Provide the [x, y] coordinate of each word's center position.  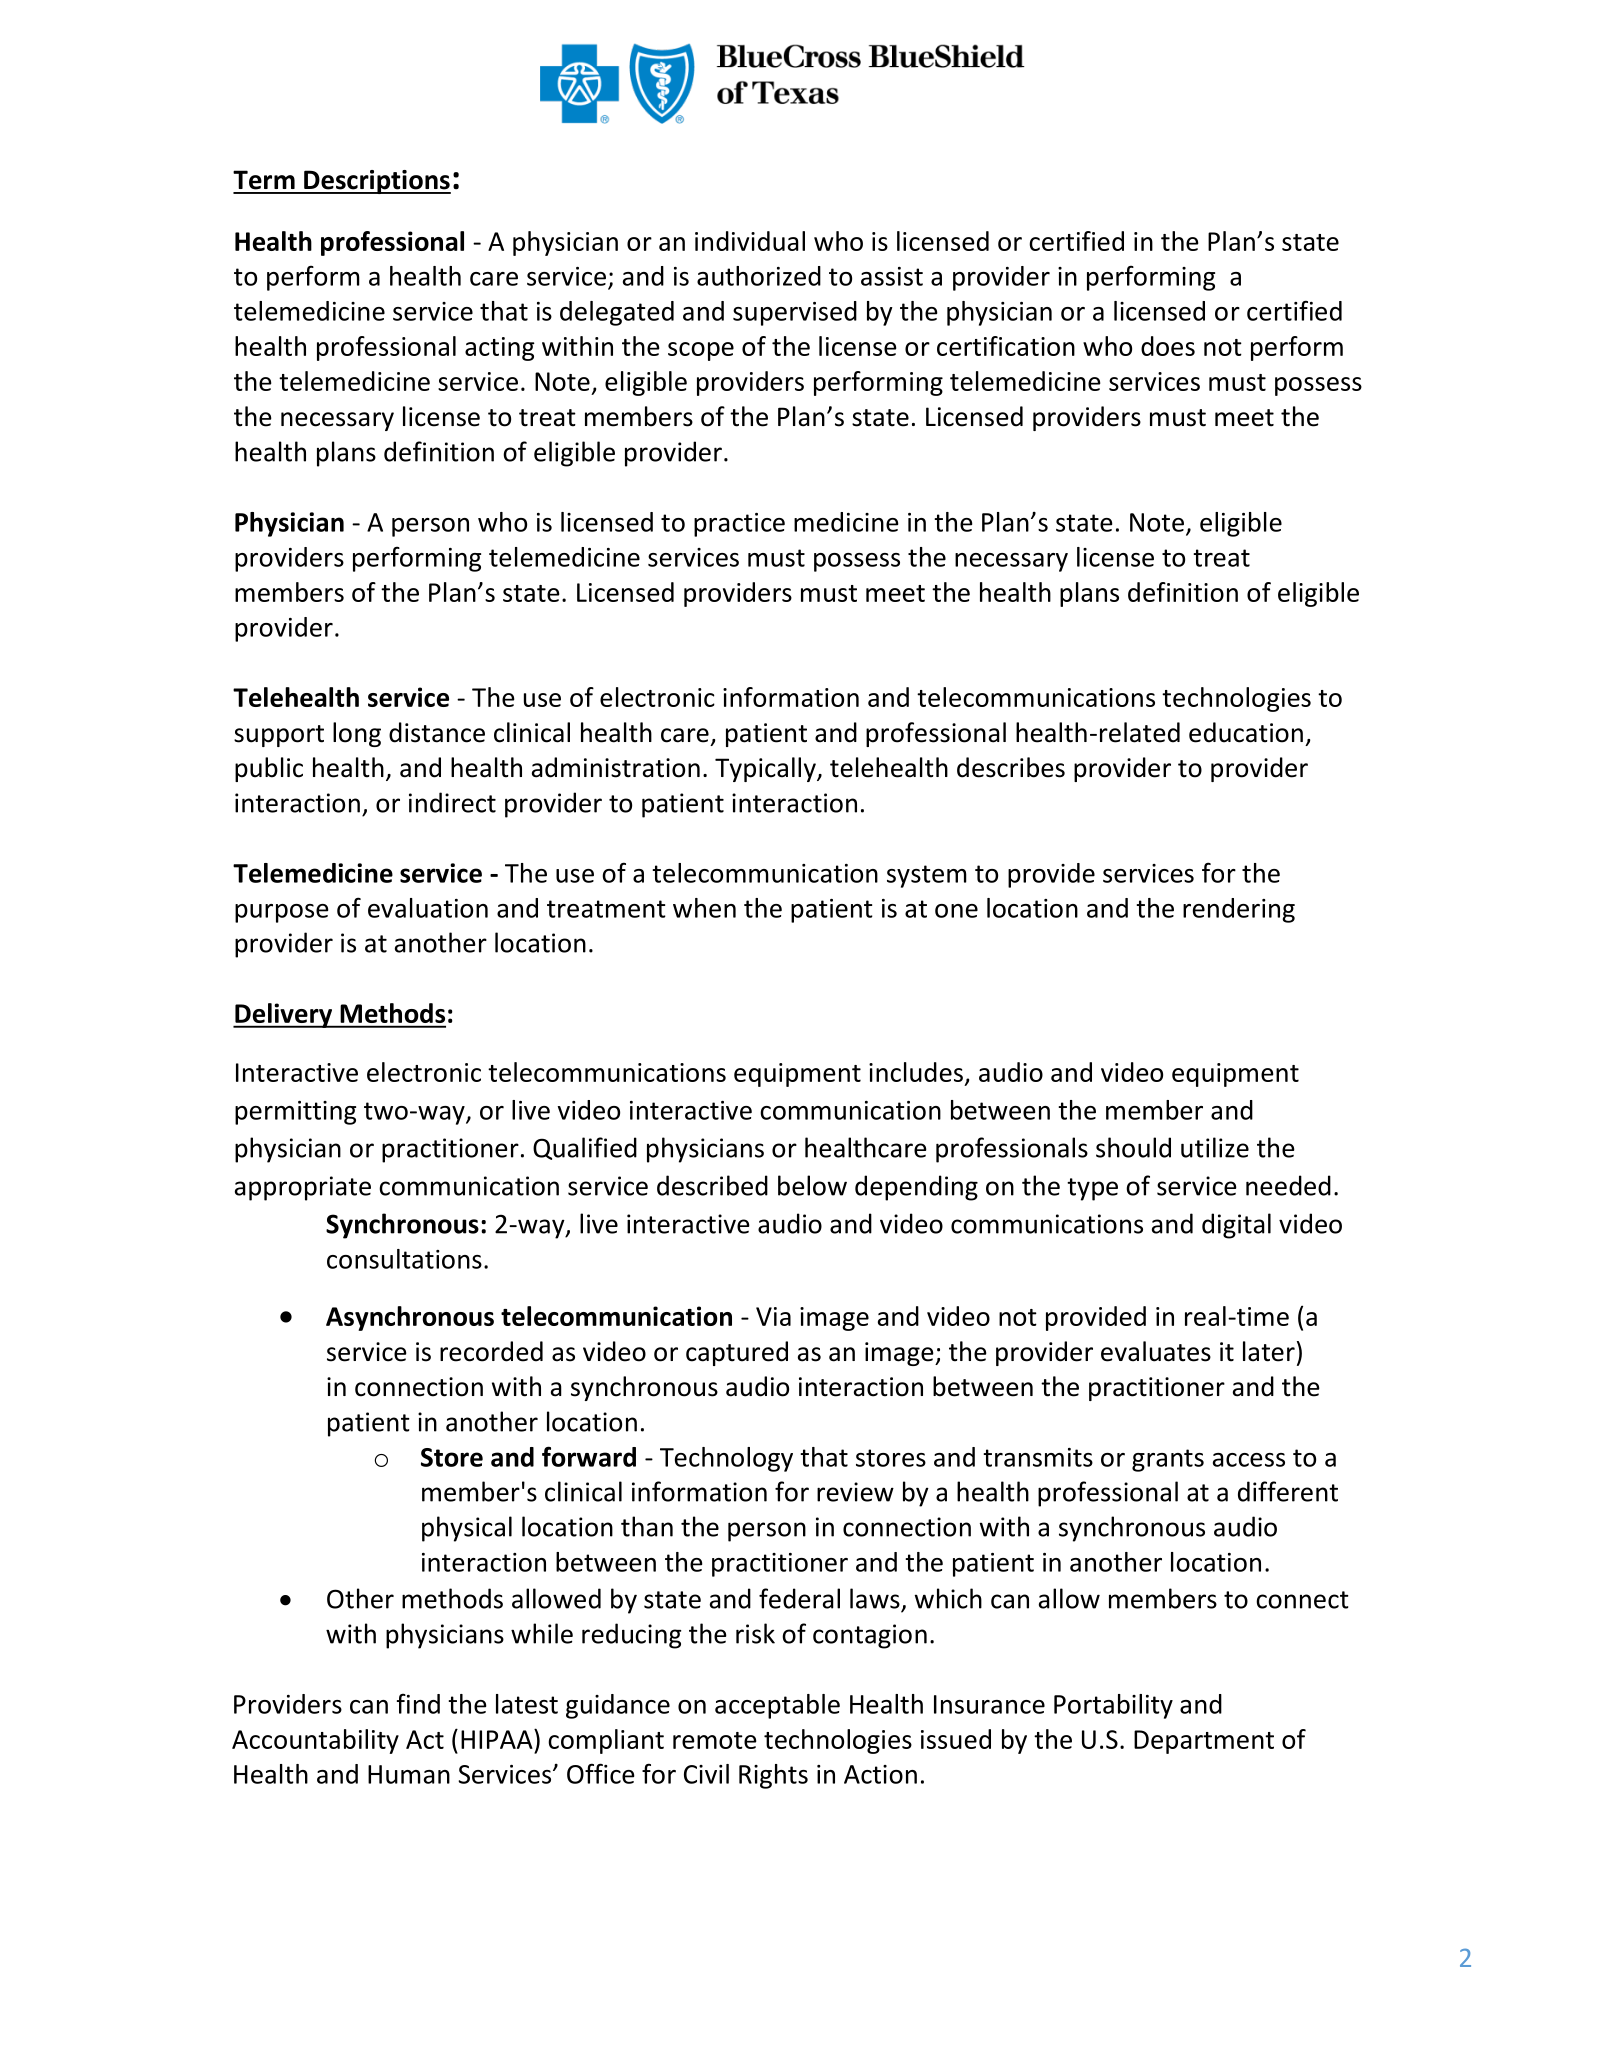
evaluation [428, 908]
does [1168, 346]
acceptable [777, 1706]
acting [500, 349]
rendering [1239, 910]
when [704, 908]
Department [1204, 1742]
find [418, 1703]
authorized [759, 276]
